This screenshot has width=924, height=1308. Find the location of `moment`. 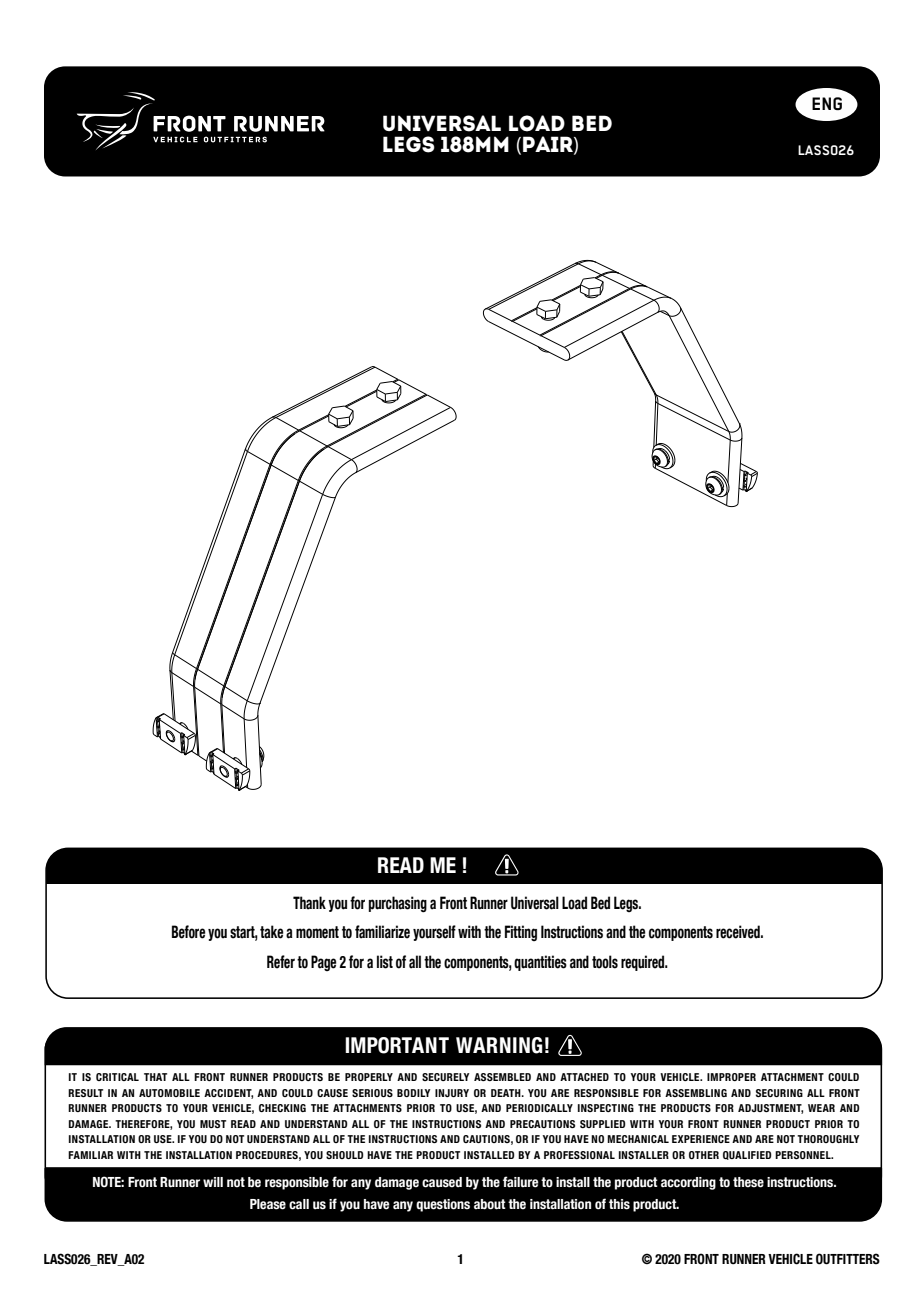

moment is located at coordinates (317, 932).
